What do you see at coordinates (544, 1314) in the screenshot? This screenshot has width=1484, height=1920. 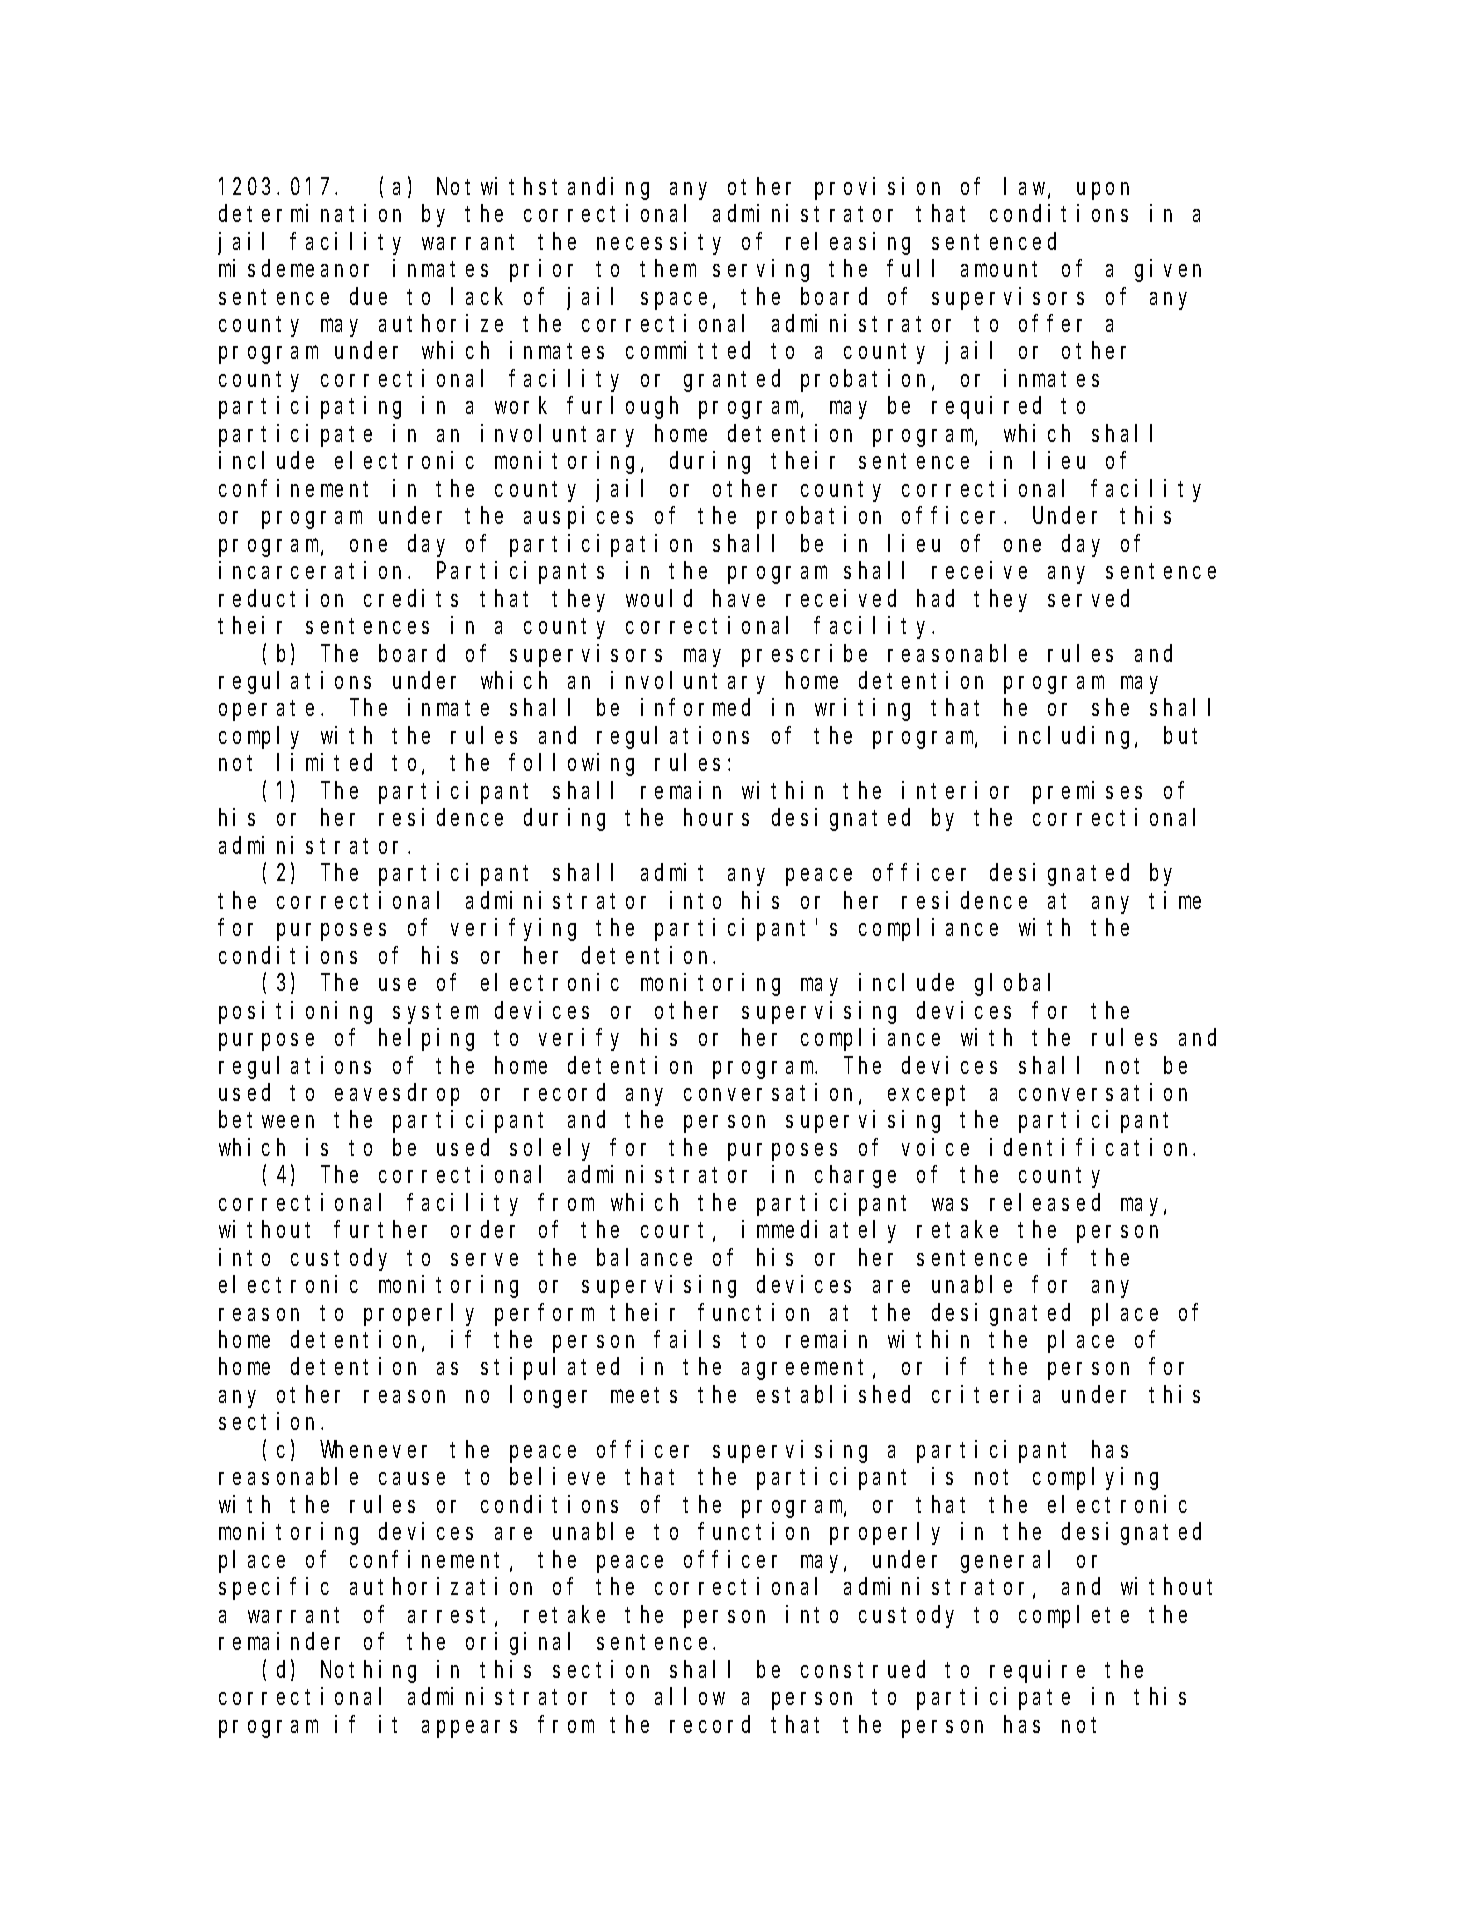 I see `perform` at bounding box center [544, 1314].
